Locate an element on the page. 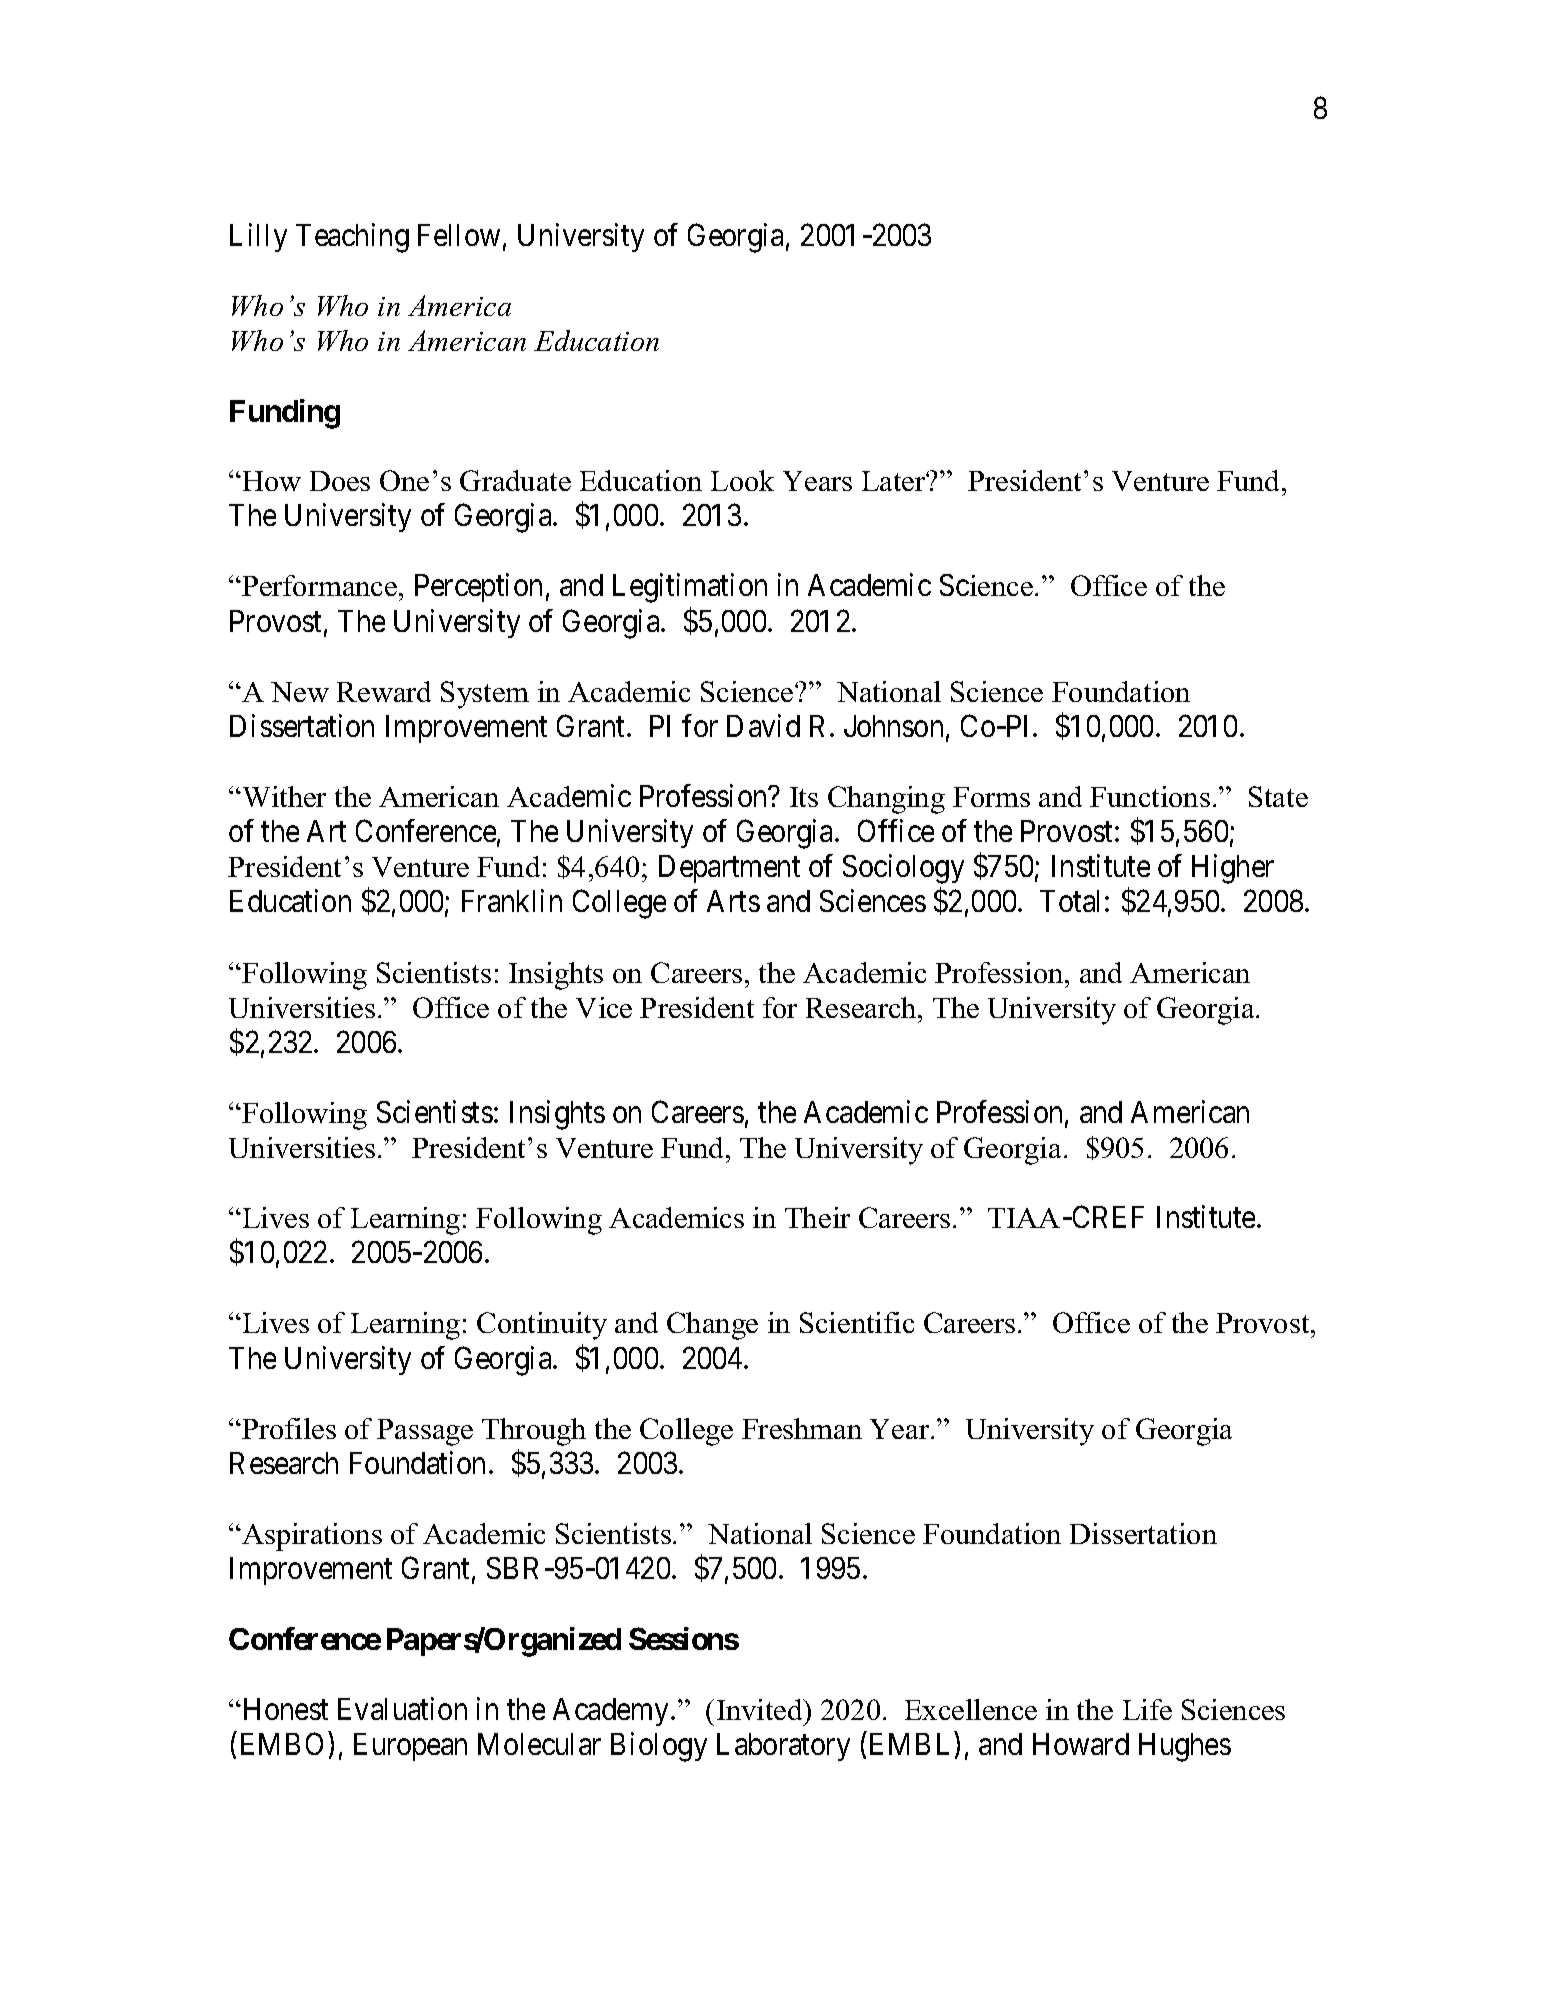 This image has width=1556, height=2014. Invited is located at coordinates (761, 1709).
